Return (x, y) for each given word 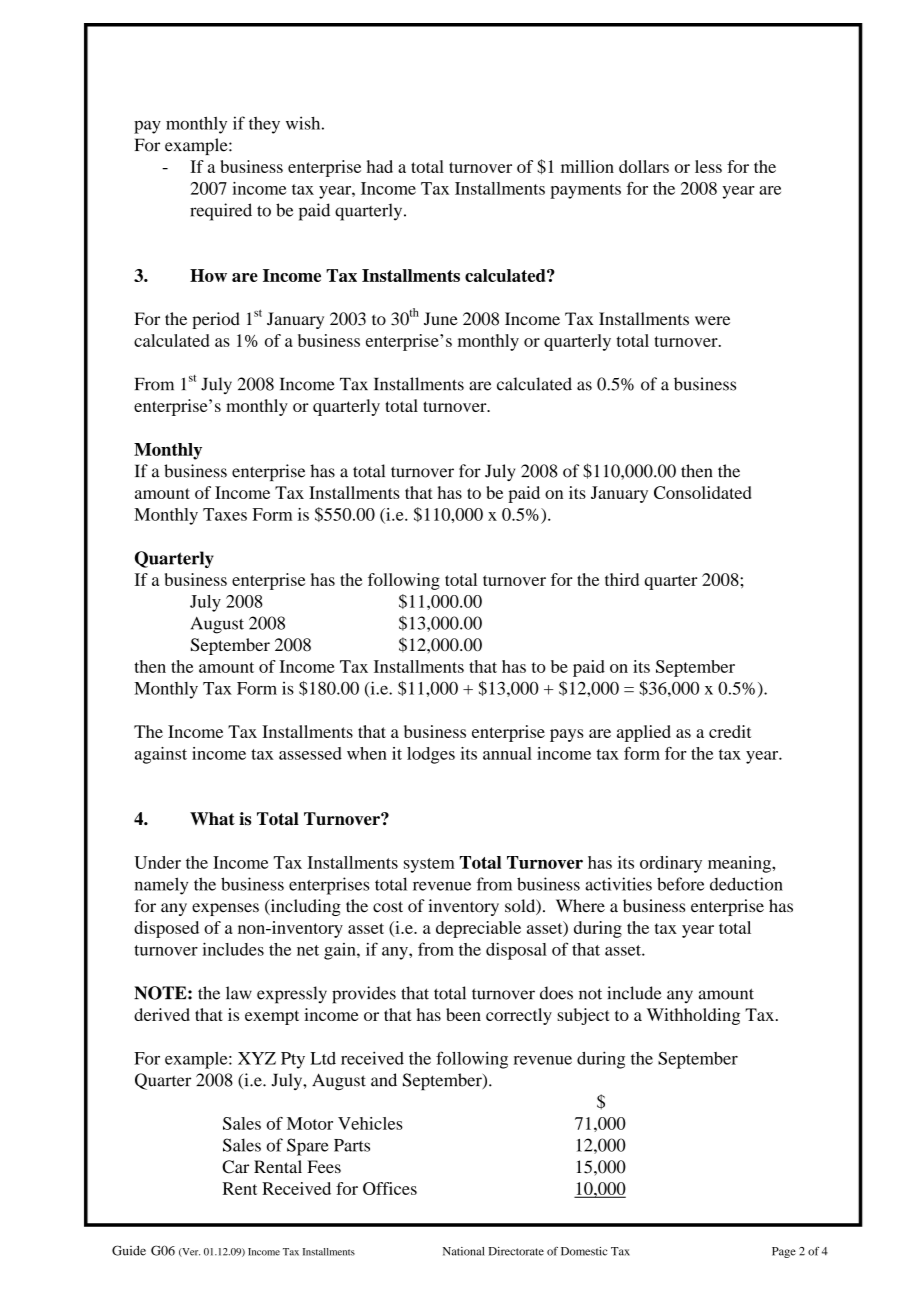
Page (784, 1252)
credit (730, 731)
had (380, 166)
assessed (310, 753)
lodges (431, 755)
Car (235, 1167)
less (708, 166)
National (464, 1251)
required (221, 212)
